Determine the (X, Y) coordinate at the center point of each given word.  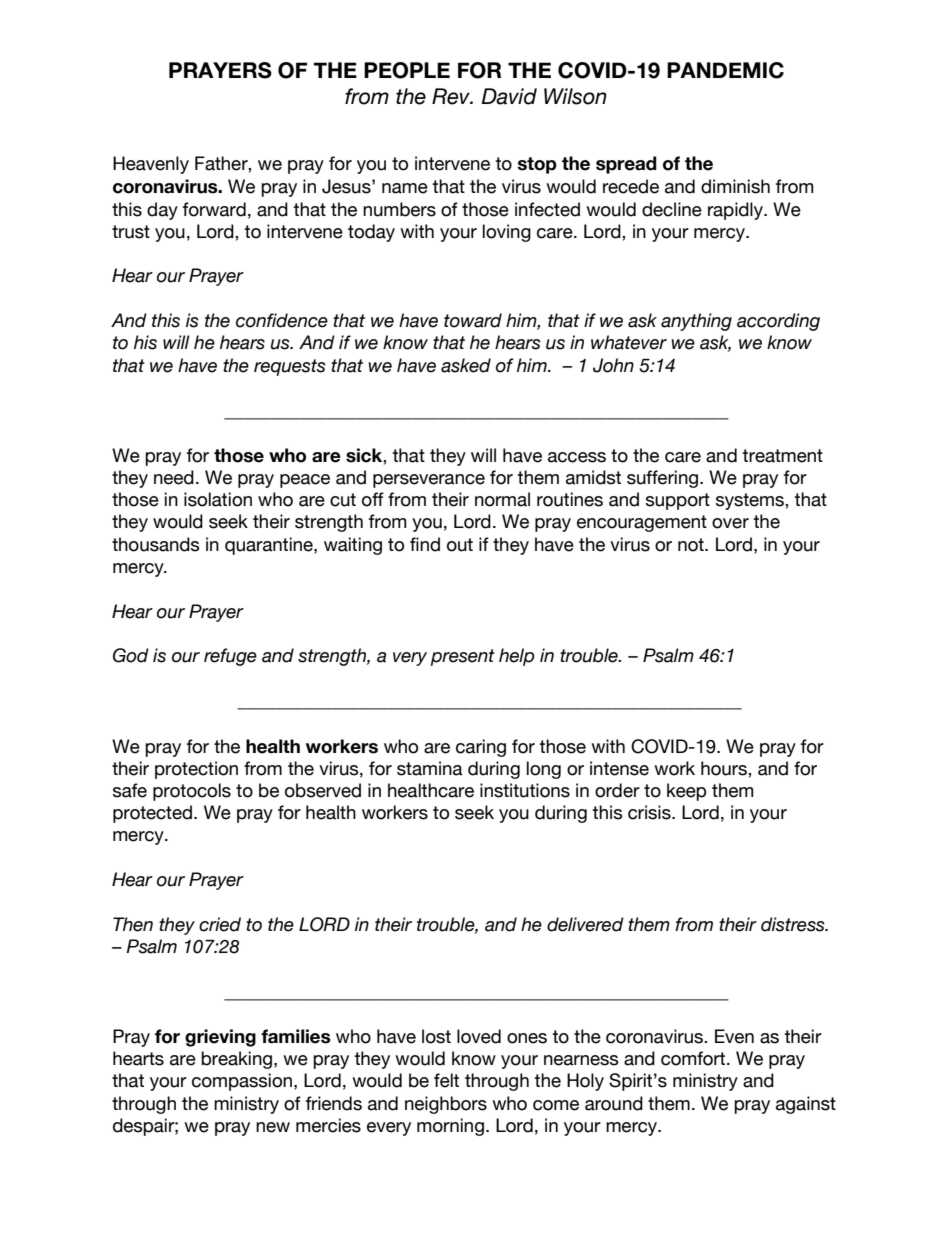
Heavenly (151, 165)
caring (481, 748)
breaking (236, 1060)
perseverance (429, 481)
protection (196, 770)
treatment (782, 456)
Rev (452, 96)
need (174, 477)
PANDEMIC (725, 70)
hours (725, 768)
